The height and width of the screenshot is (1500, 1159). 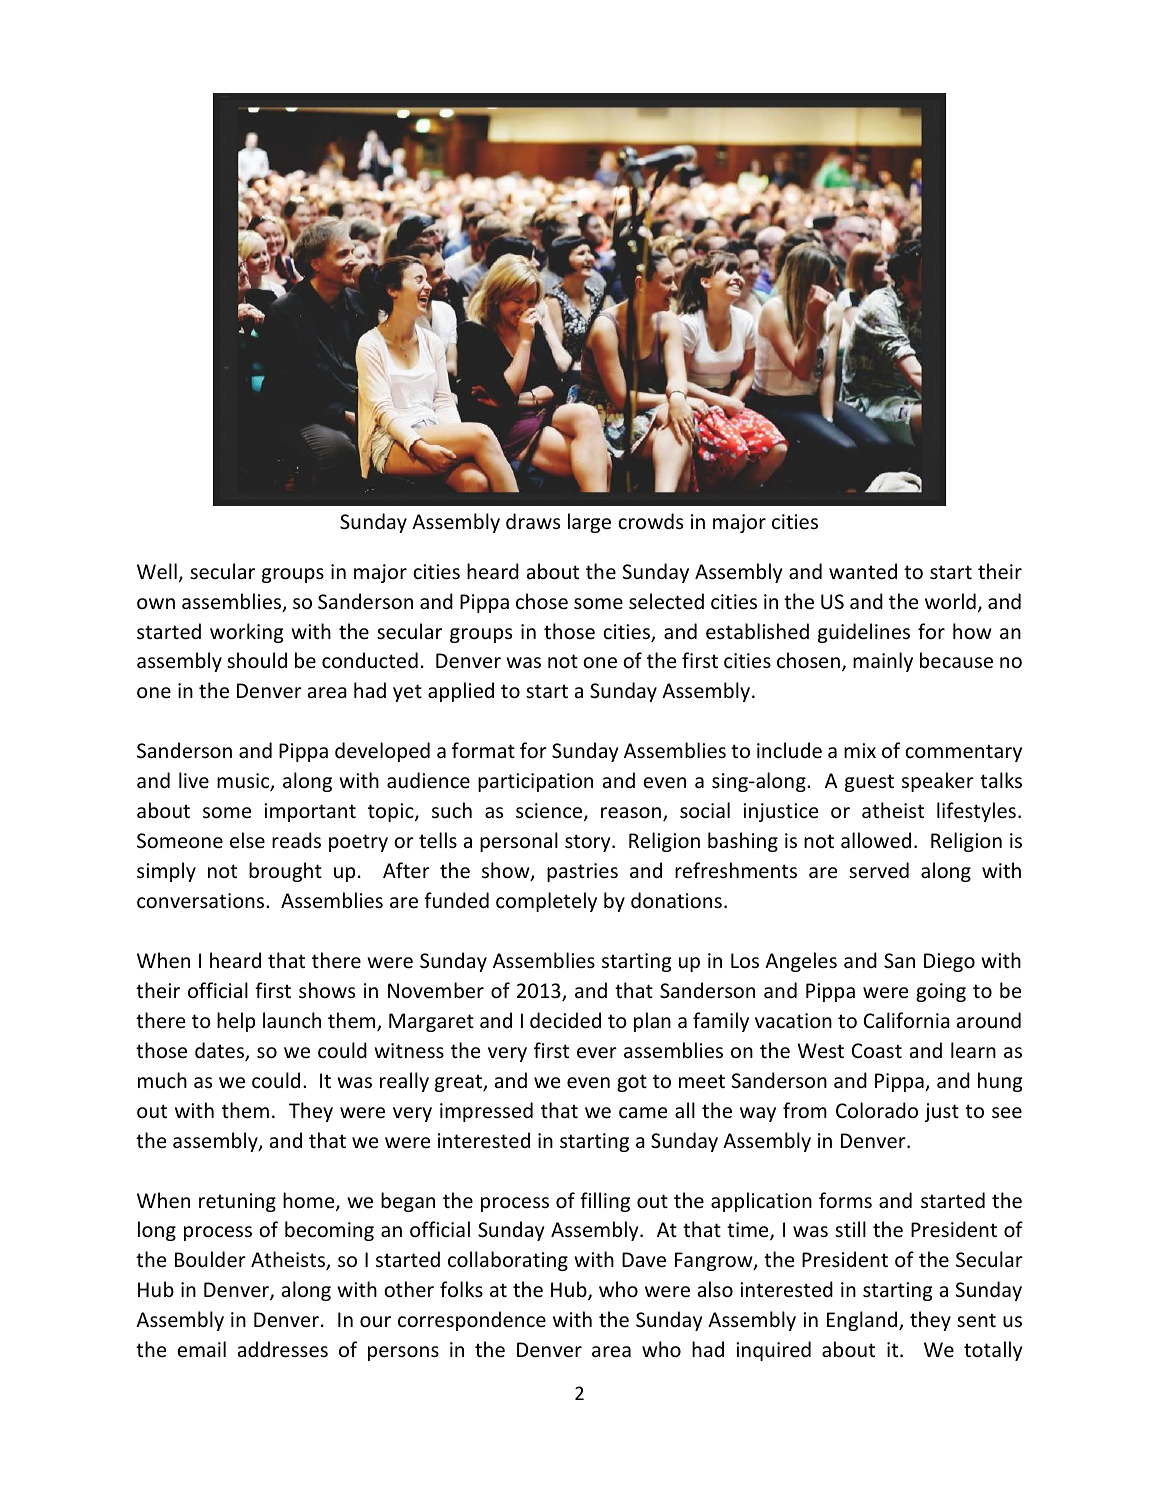 What do you see at coordinates (472, 1321) in the screenshot?
I see `correspondence` at bounding box center [472, 1321].
